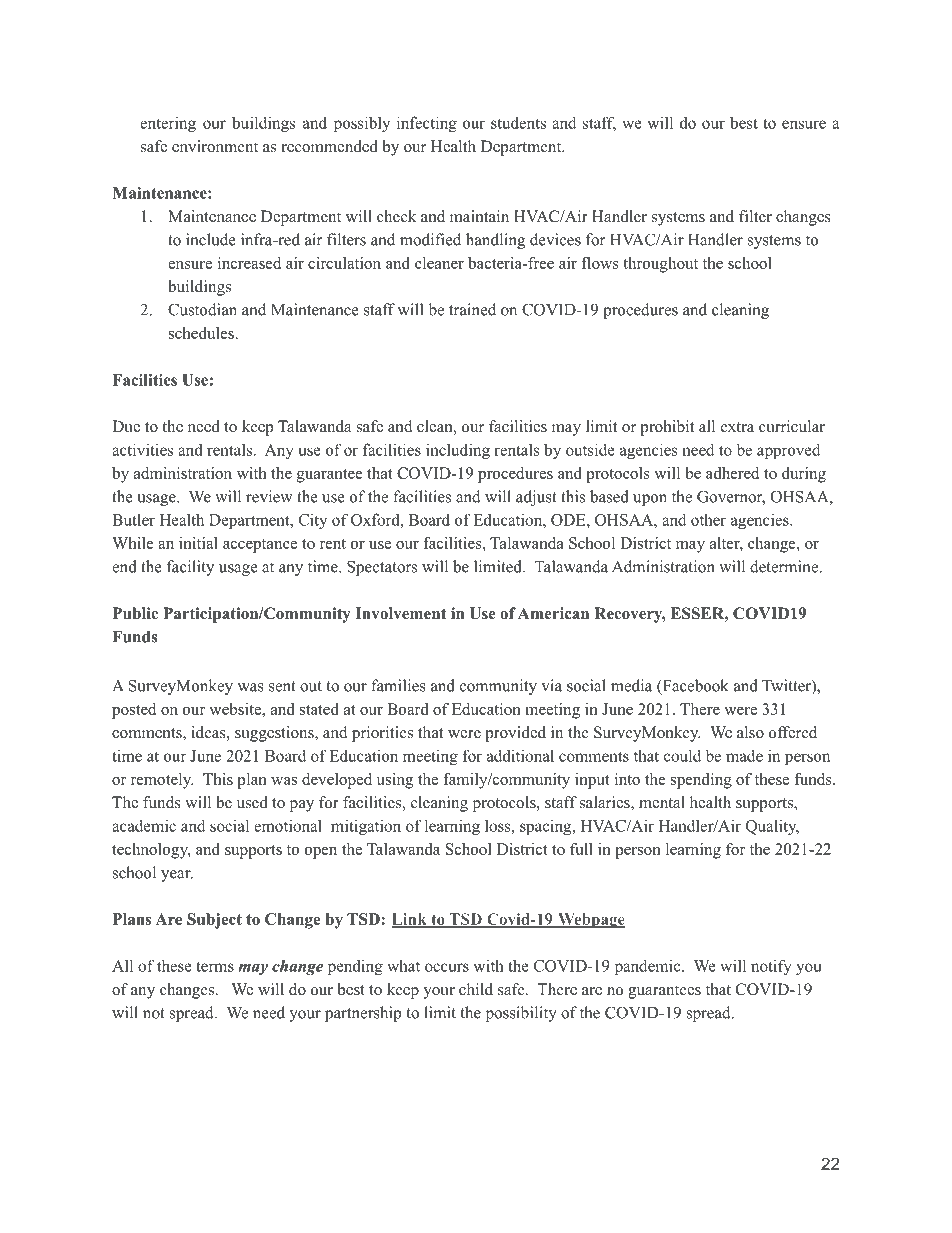 The height and width of the page is (1233, 952). I want to click on notify, so click(771, 967).
